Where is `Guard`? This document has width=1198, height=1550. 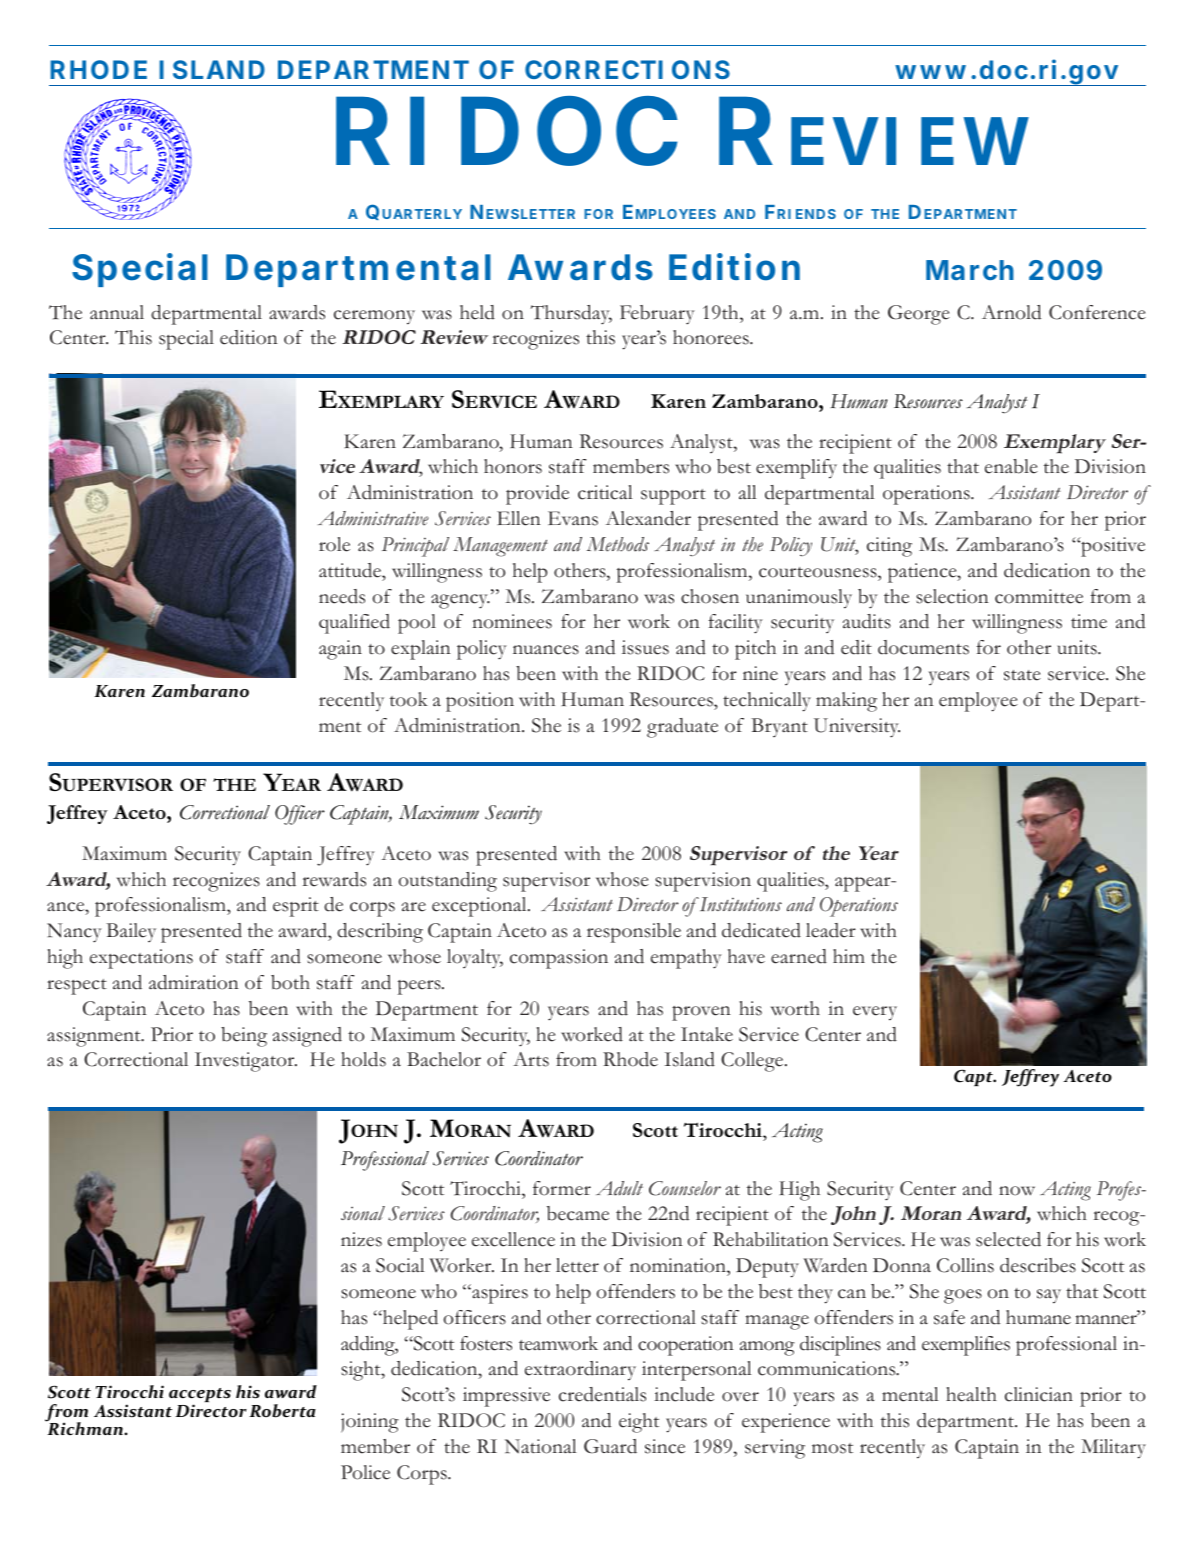
Guard is located at coordinates (610, 1446).
